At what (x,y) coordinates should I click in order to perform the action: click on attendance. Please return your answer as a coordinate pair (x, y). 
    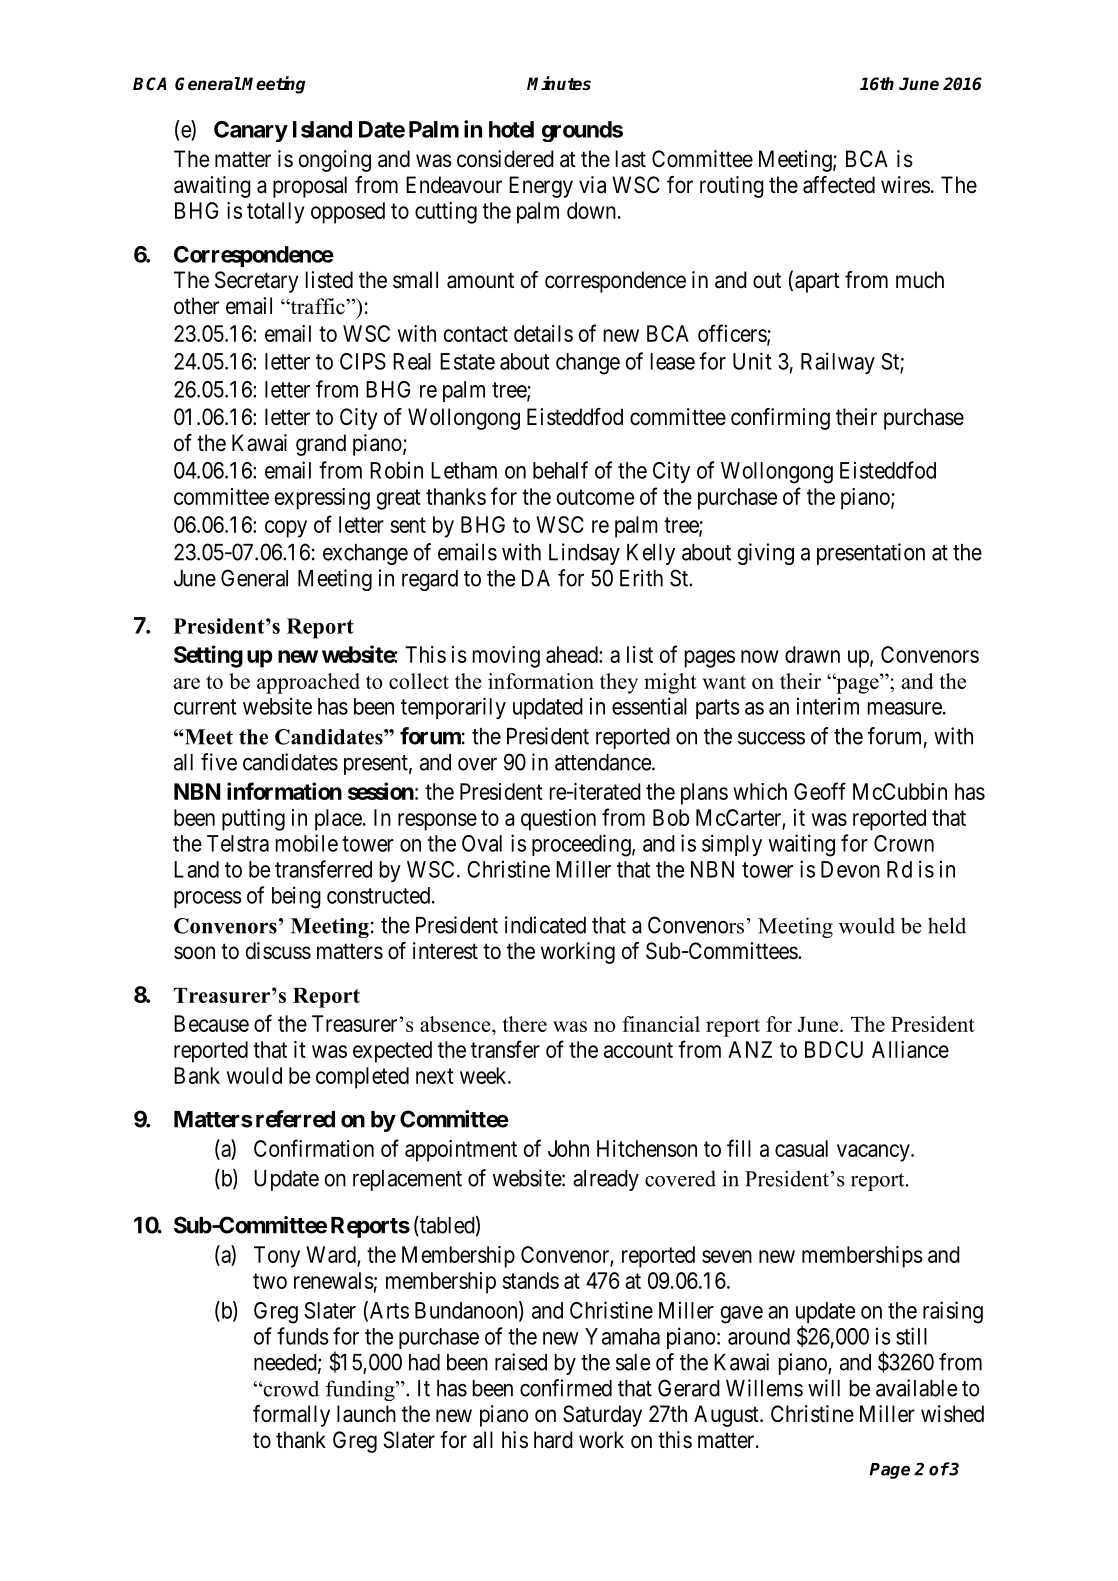
    Looking at the image, I should click on (603, 762).
